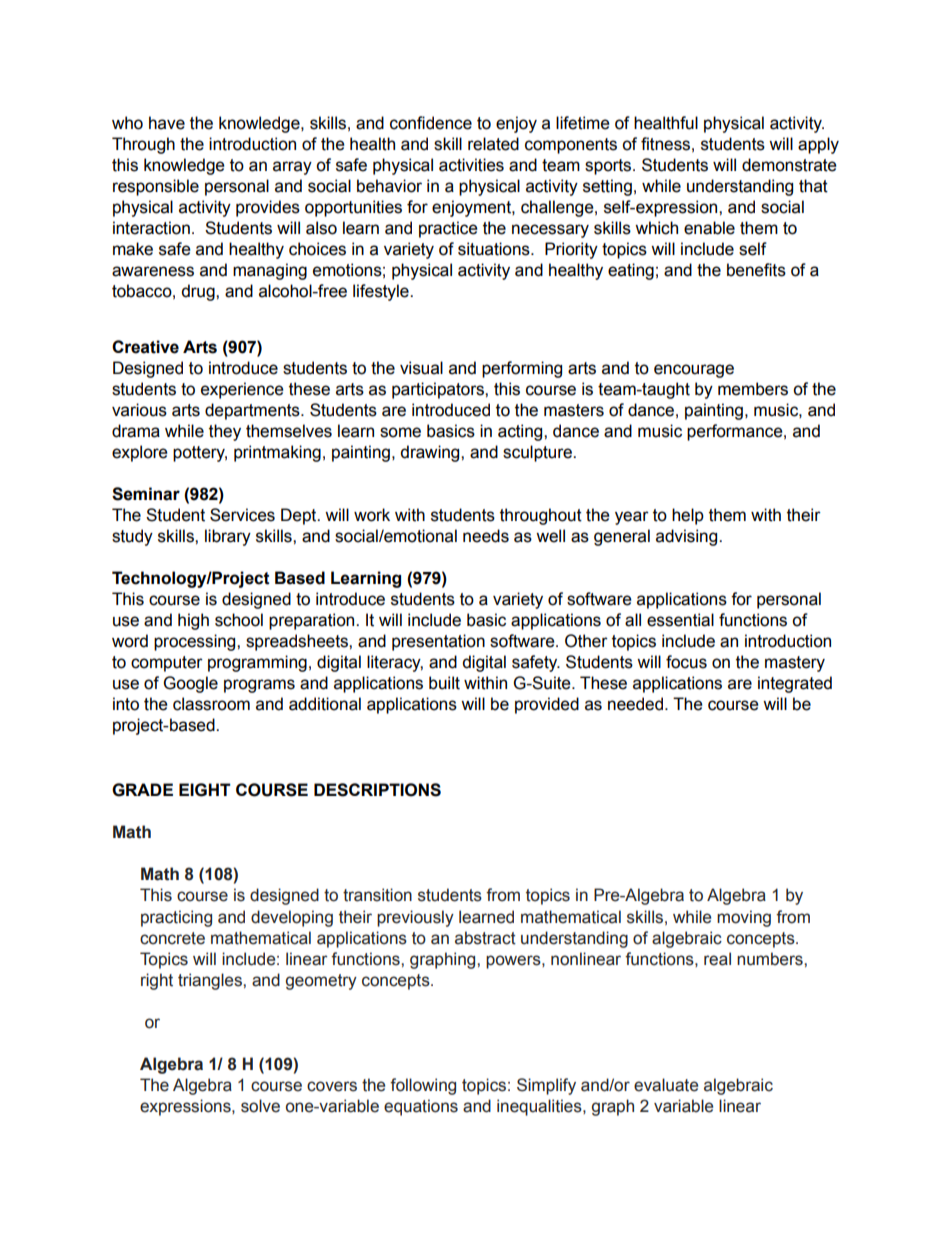 The width and height of the screenshot is (952, 1233). Describe the element at coordinates (688, 516) in the screenshot. I see `help` at that location.
